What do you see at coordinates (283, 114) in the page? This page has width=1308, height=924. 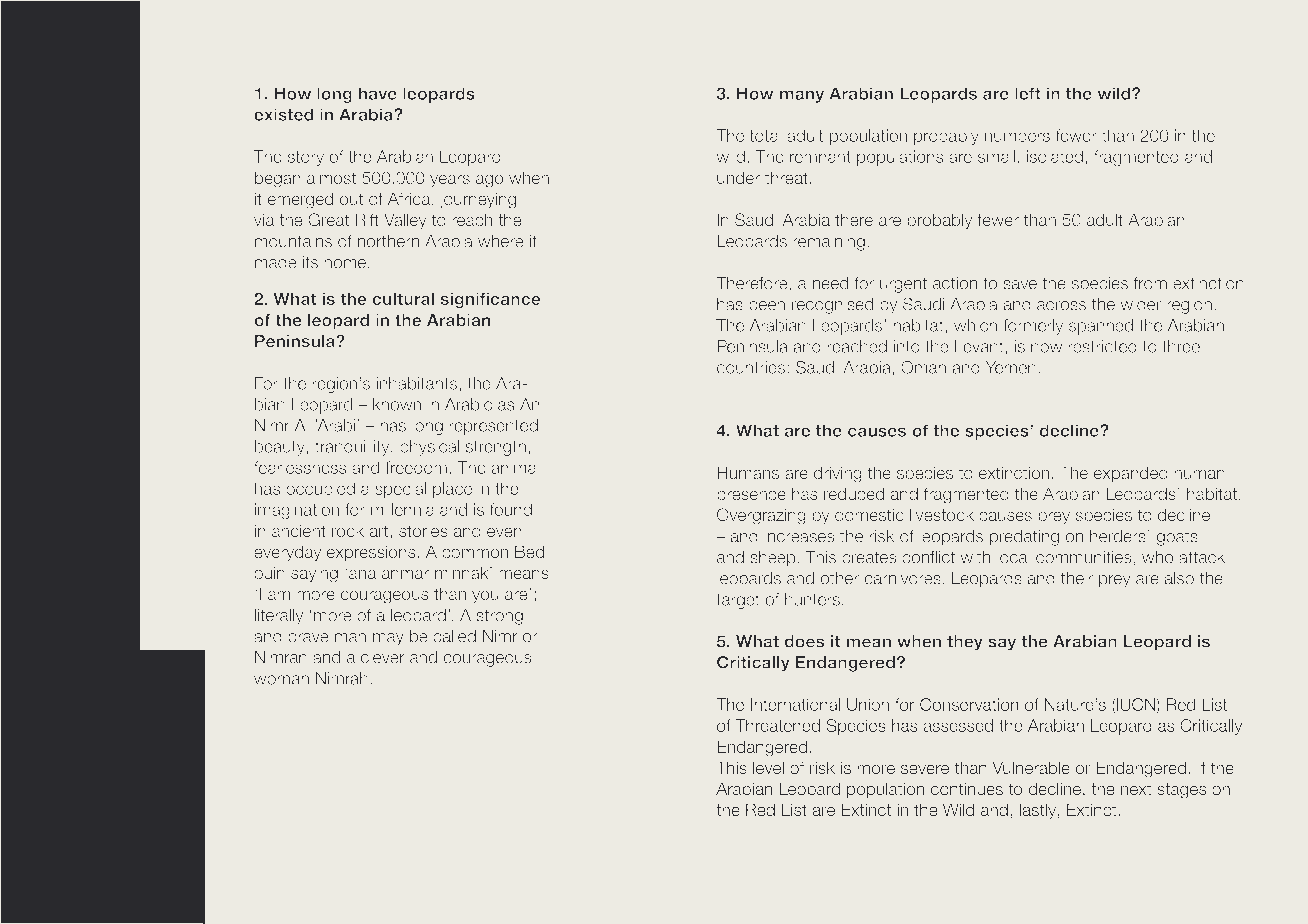 I see `existed` at bounding box center [283, 114].
